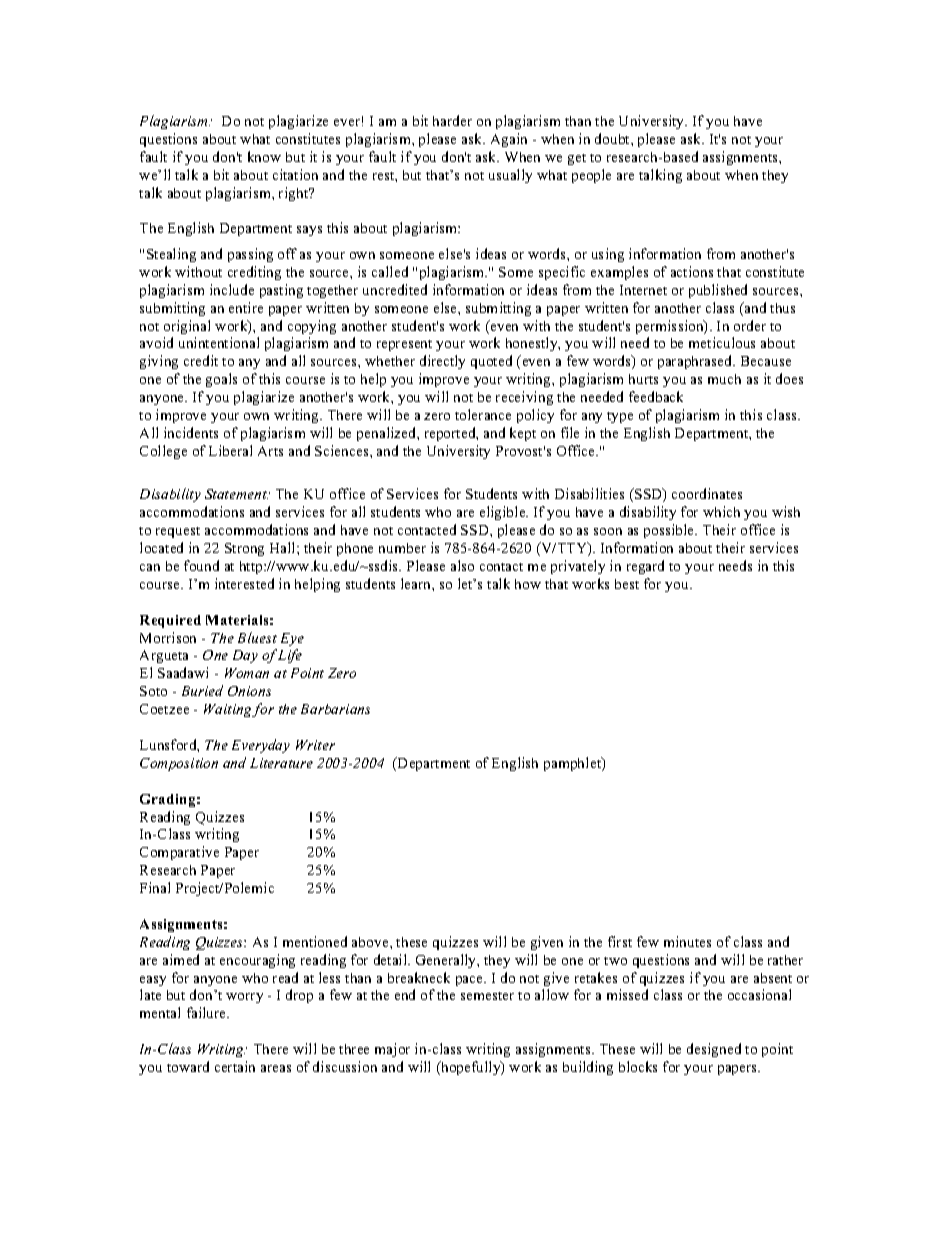 This screenshot has height=1233, width=952. Describe the element at coordinates (487, 996) in the screenshot. I see `semester` at that location.
